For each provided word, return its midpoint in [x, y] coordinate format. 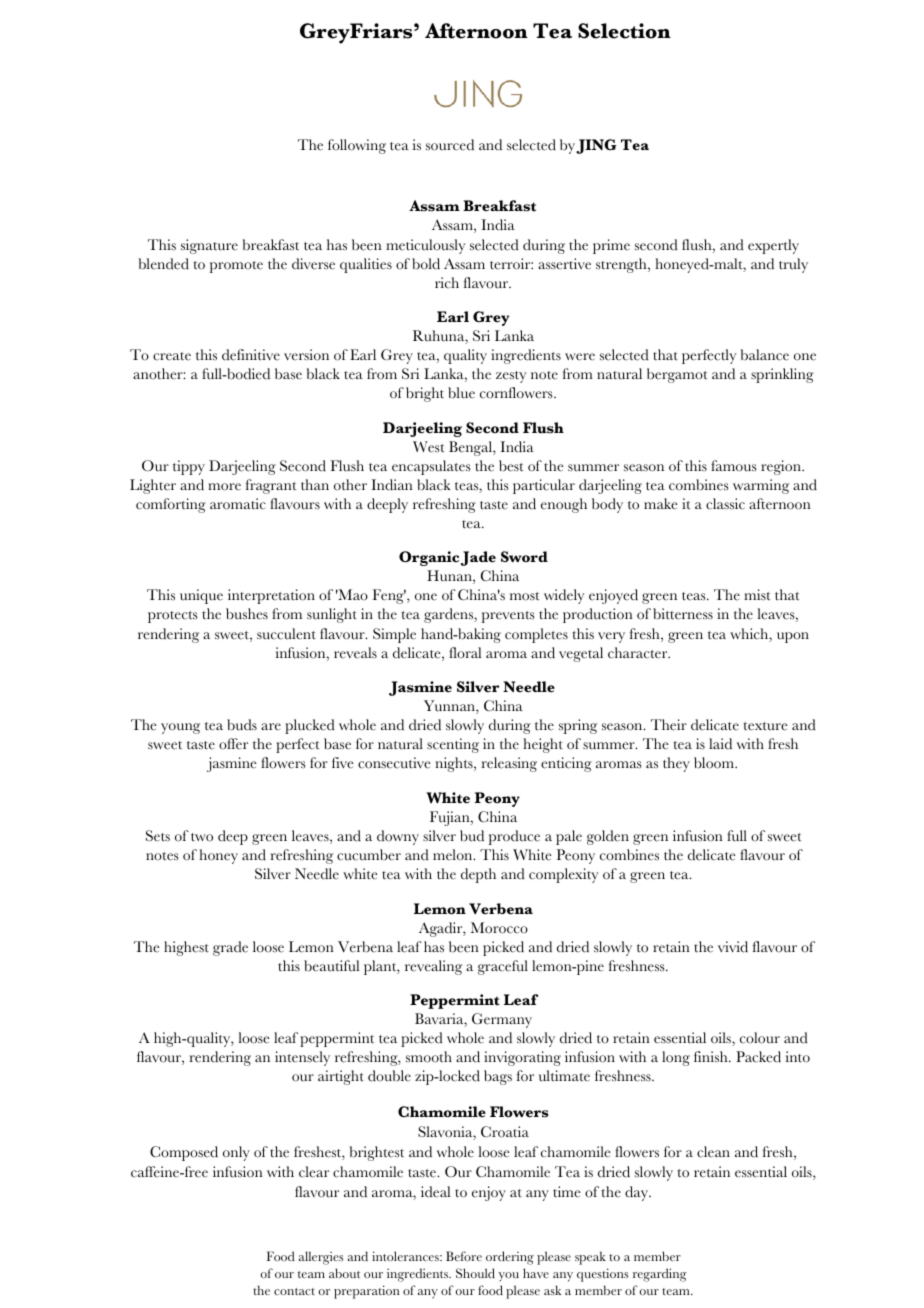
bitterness [683, 614]
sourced [450, 145]
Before [464, 1256]
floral [465, 652]
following [357, 146]
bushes [247, 614]
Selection [624, 31]
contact [294, 1291]
